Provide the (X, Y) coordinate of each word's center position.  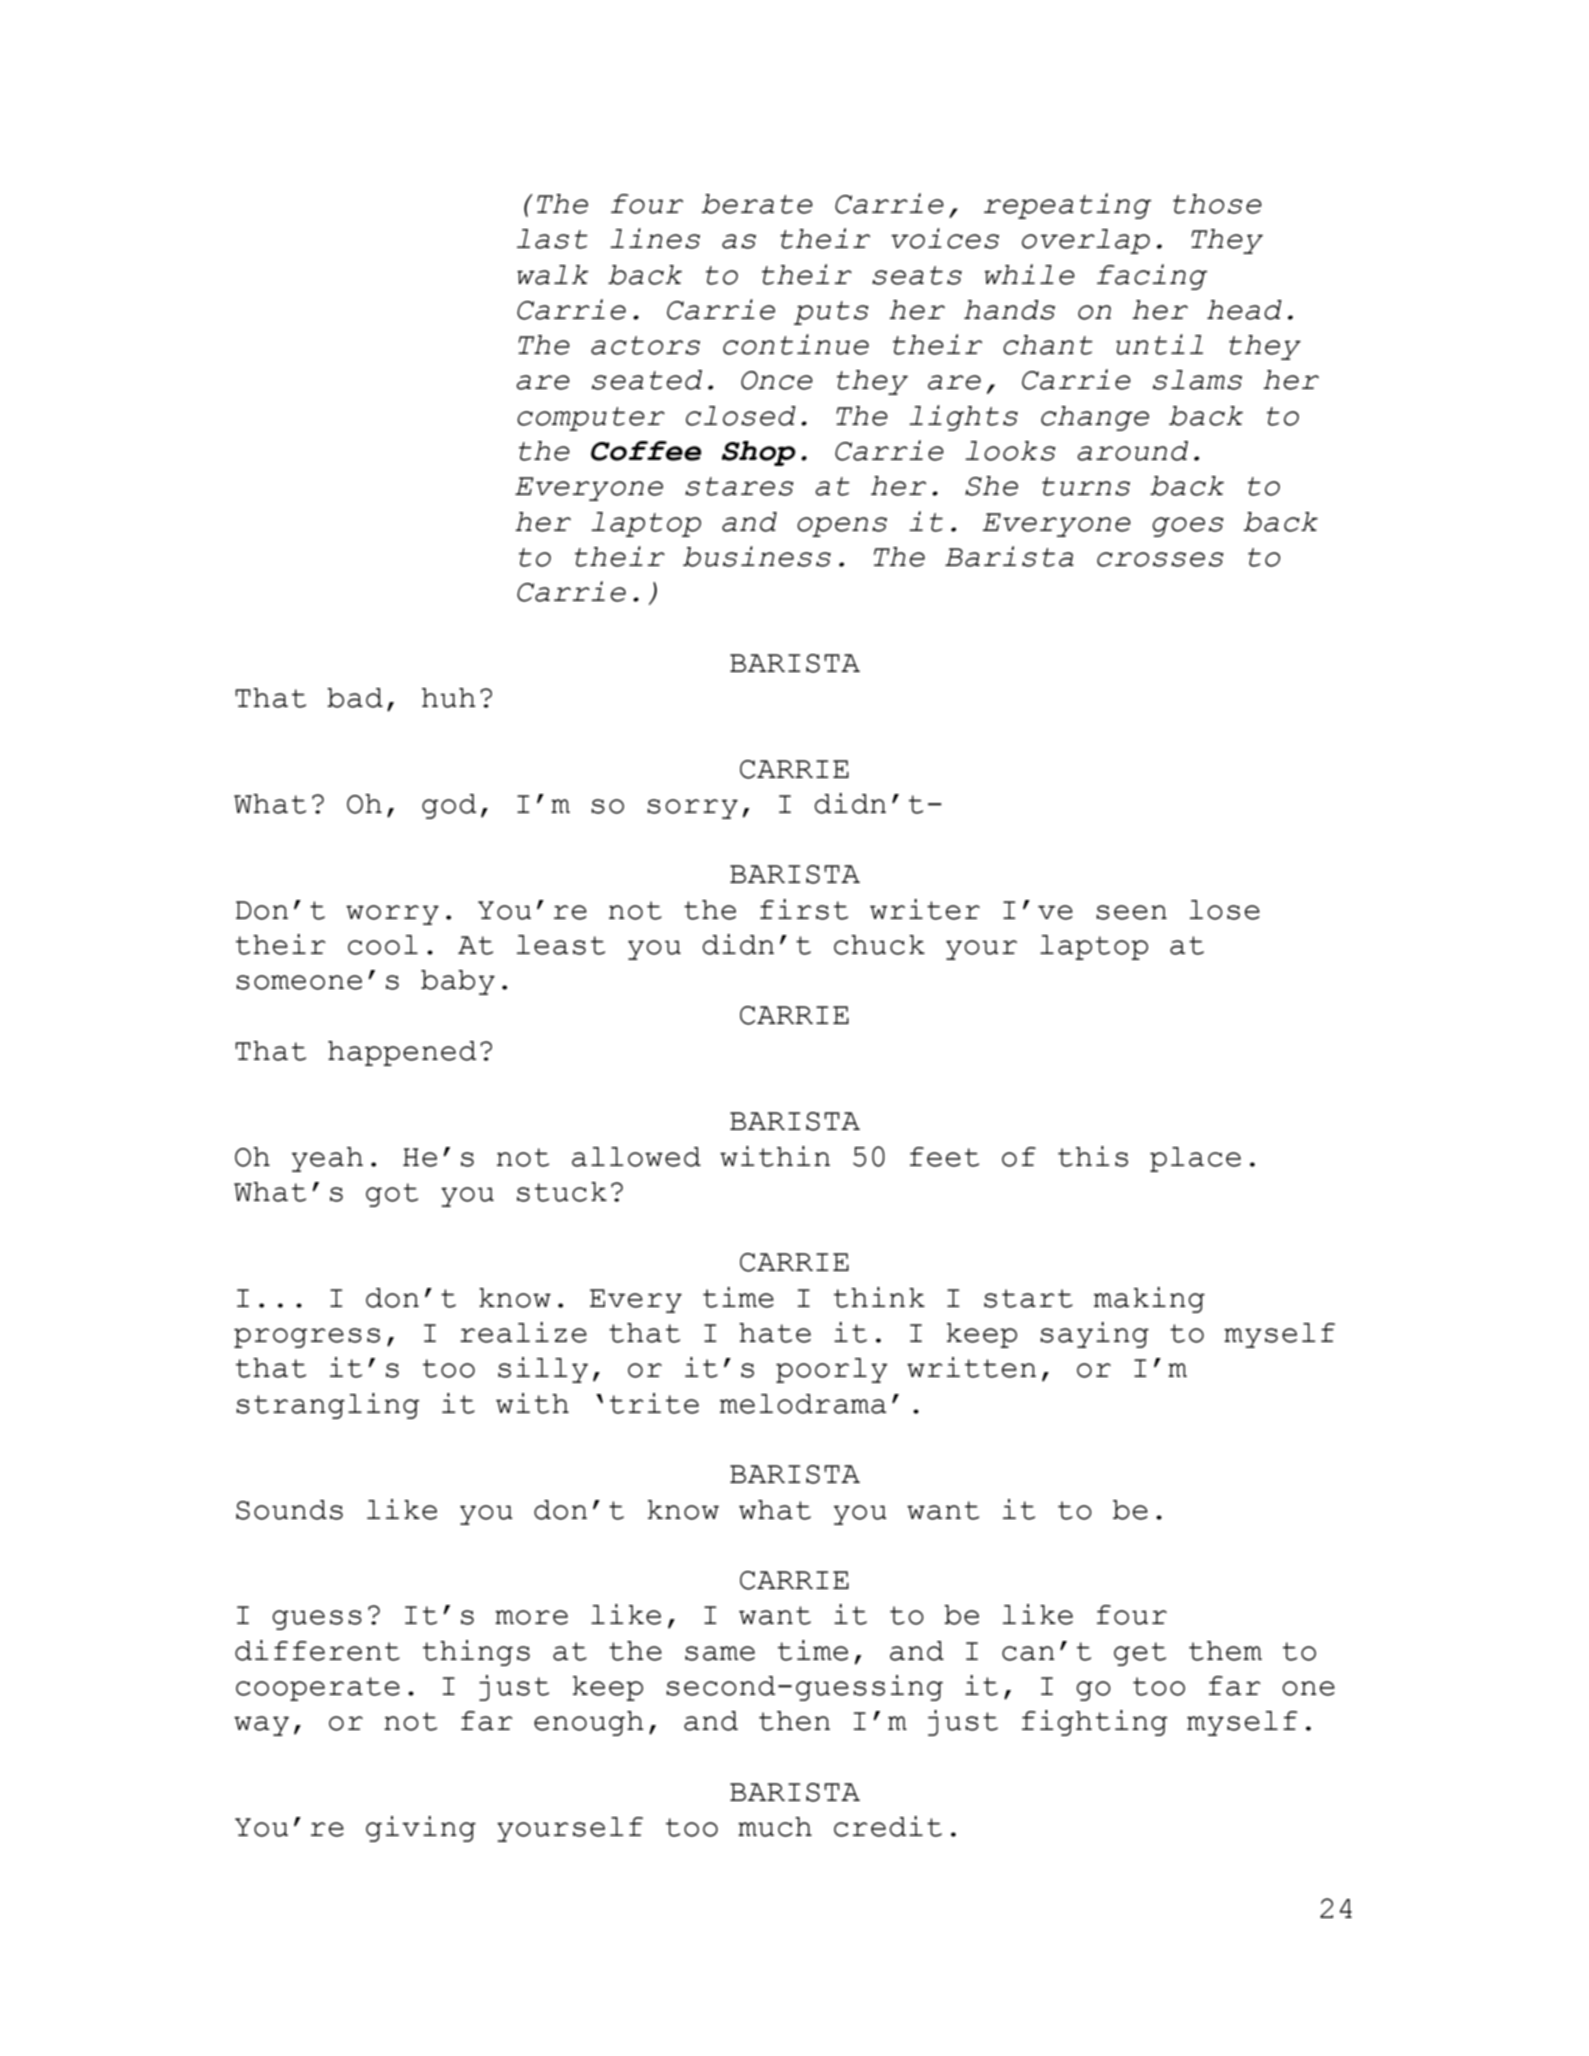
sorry (692, 809)
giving (421, 1829)
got (392, 1195)
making (1149, 1300)
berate (757, 204)
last (552, 239)
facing (1152, 277)
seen (1131, 912)
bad (355, 698)
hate (775, 1333)
